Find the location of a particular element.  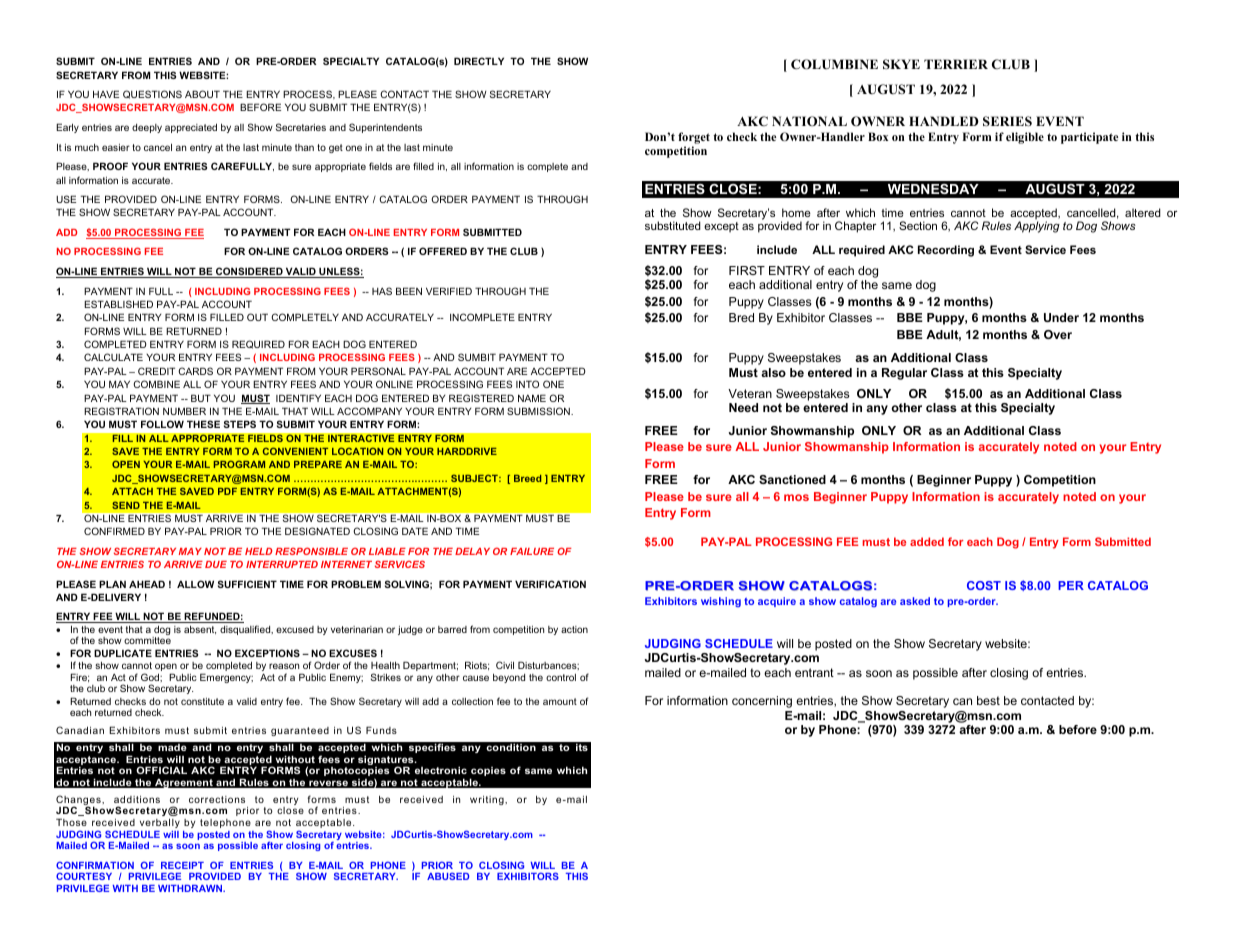

best is located at coordinates (988, 700).
